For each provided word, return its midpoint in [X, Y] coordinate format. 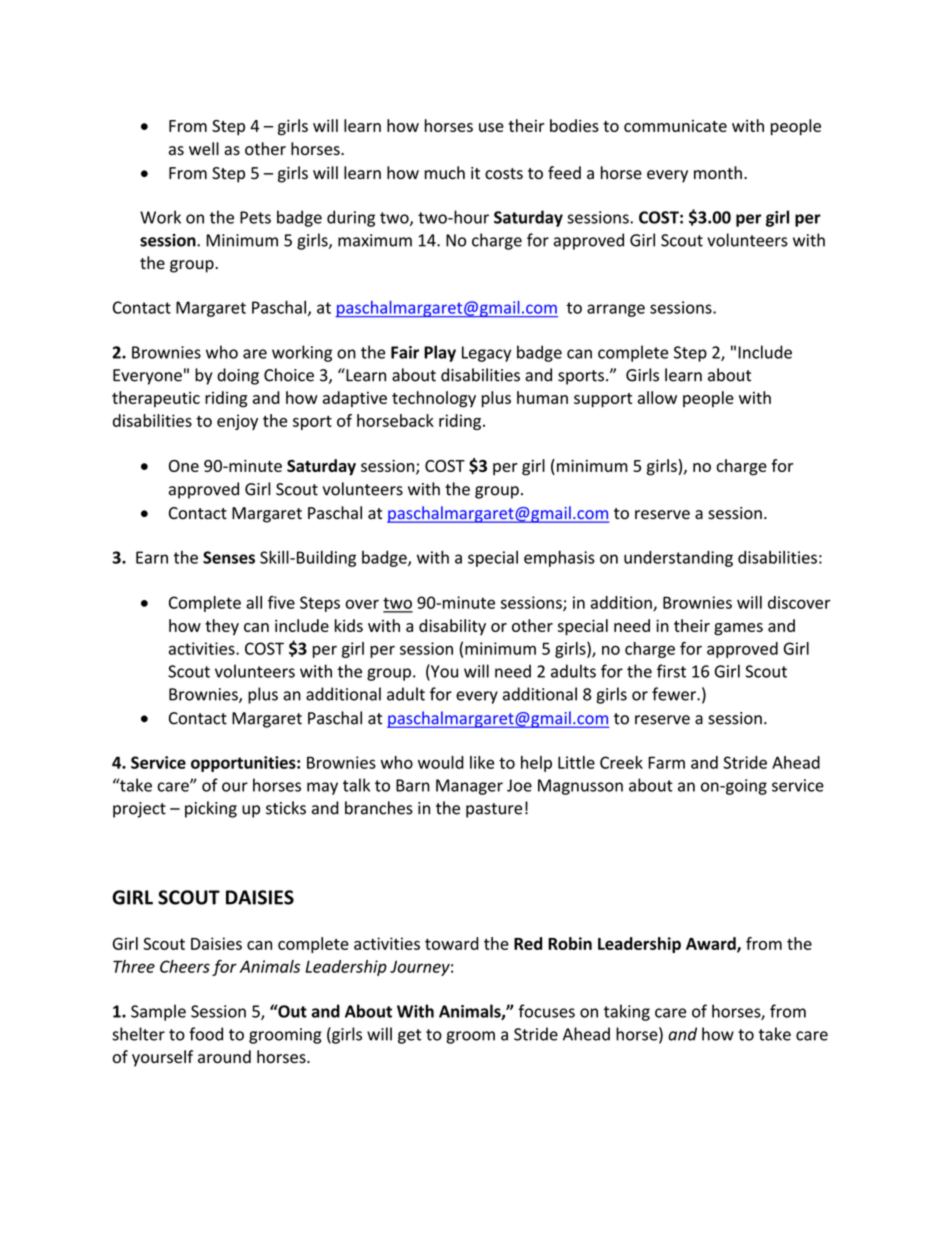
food [206, 1034]
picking [211, 809]
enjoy [237, 422]
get [409, 1036]
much [445, 173]
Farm [666, 762]
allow [657, 397]
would [441, 762]
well [204, 149]
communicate [675, 126]
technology [434, 399]
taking [627, 1012]
